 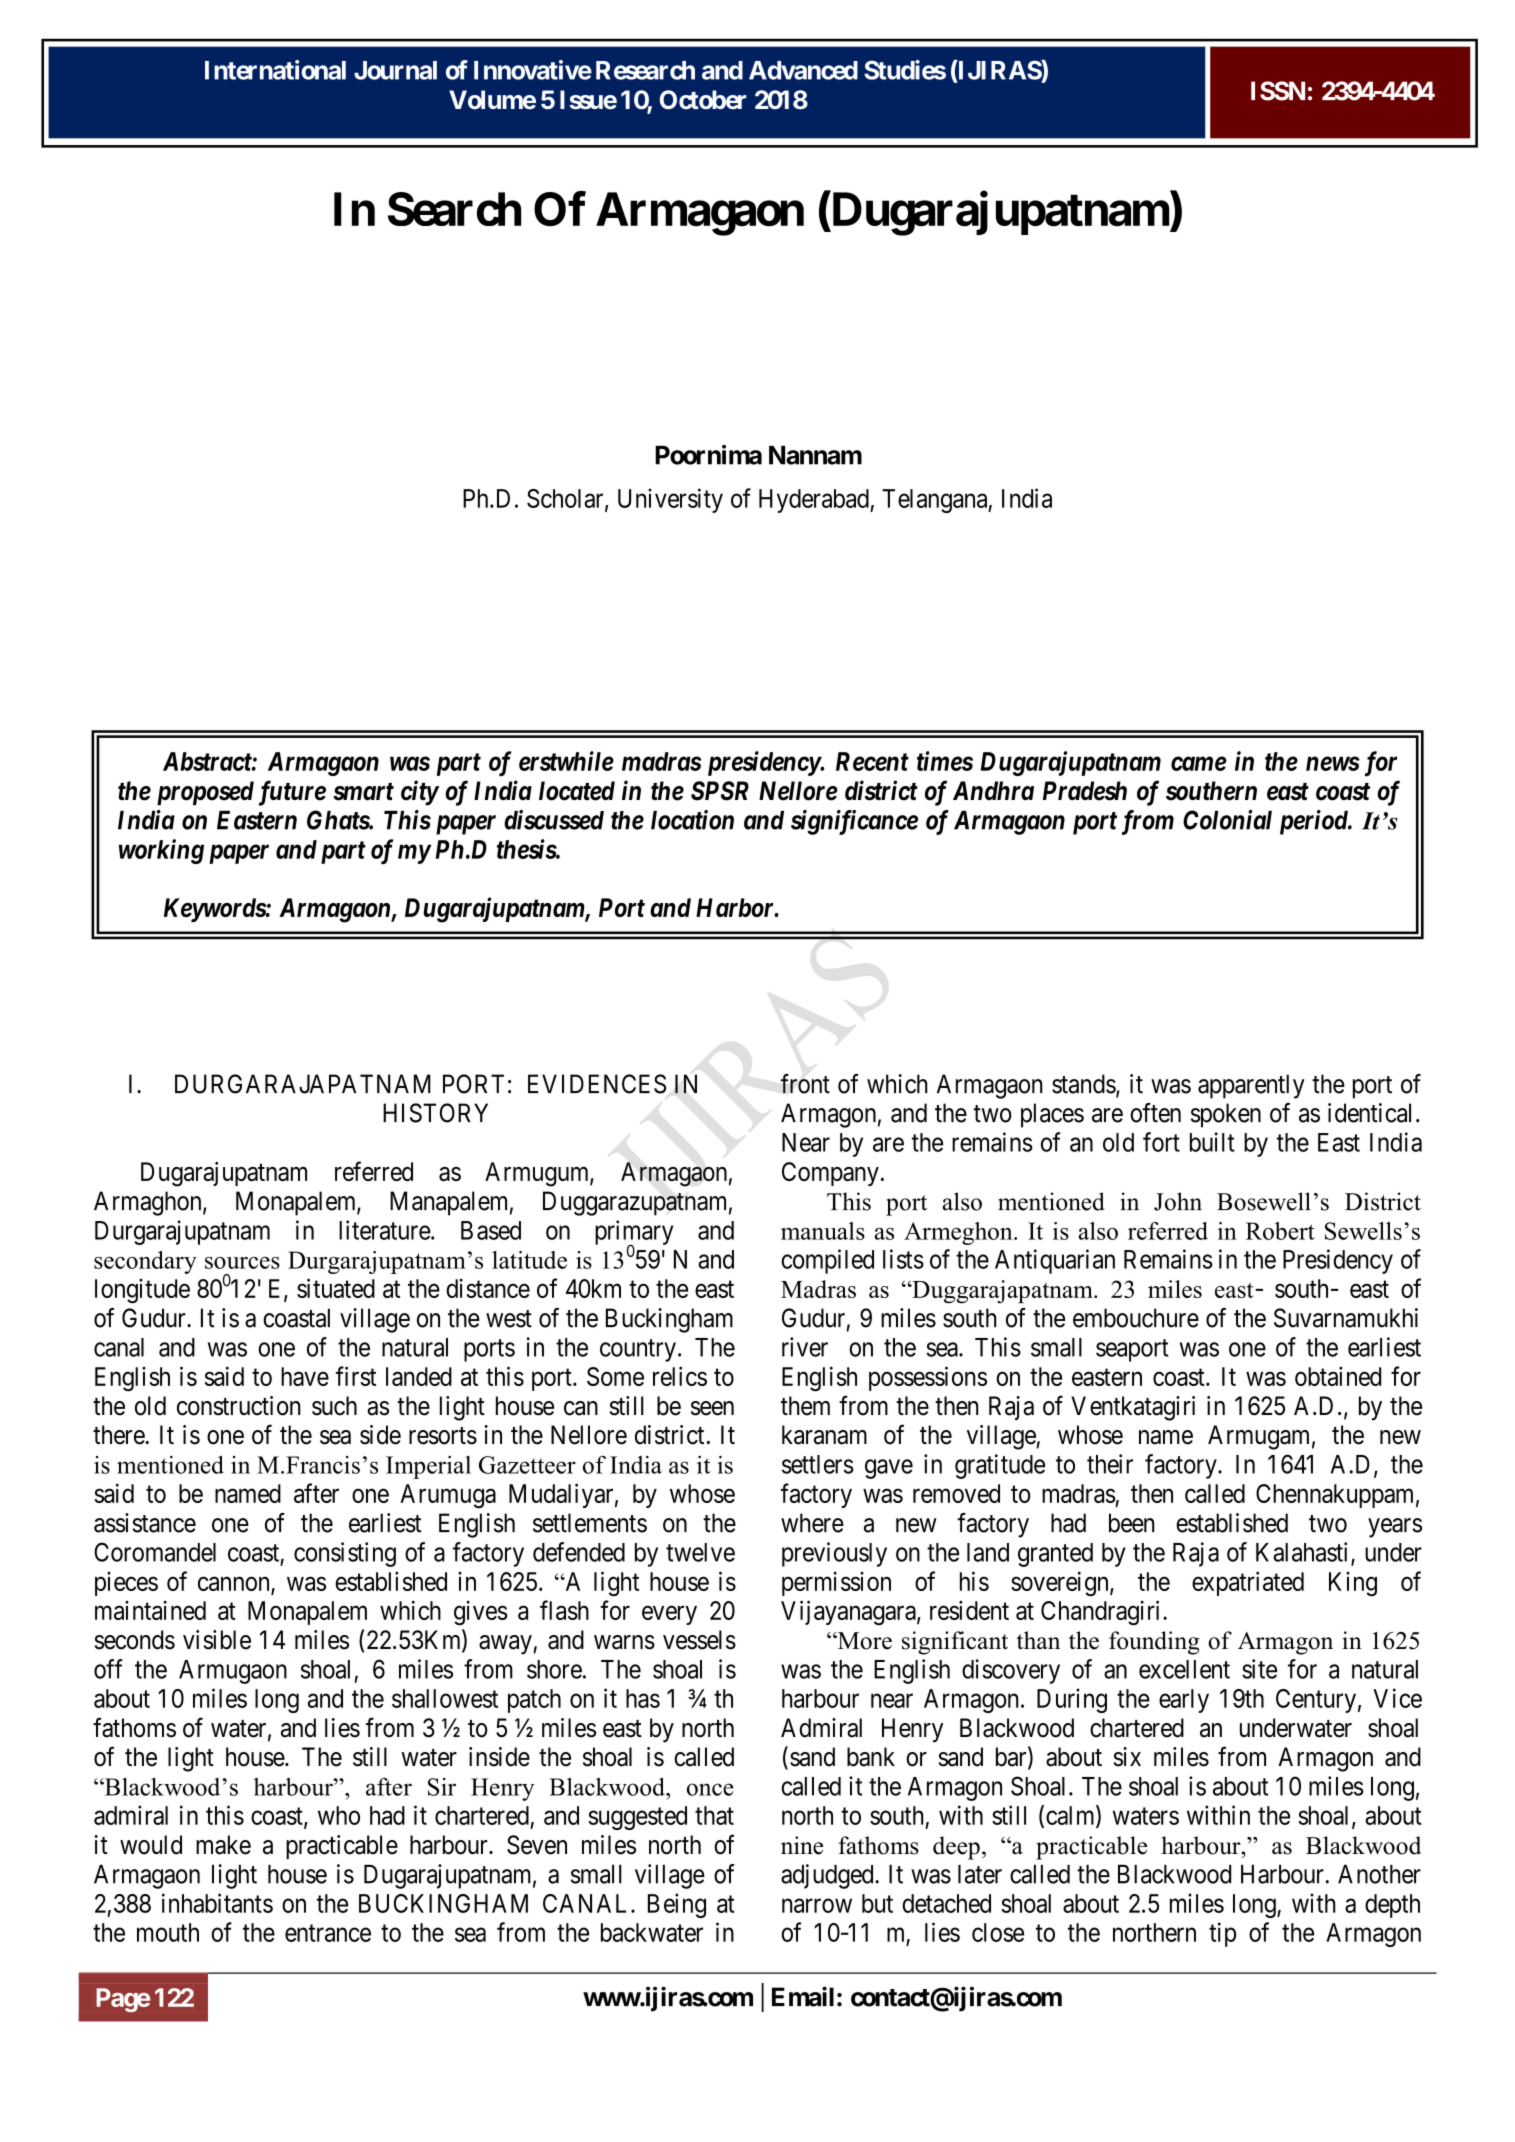 I want to click on construction, so click(x=238, y=1406).
